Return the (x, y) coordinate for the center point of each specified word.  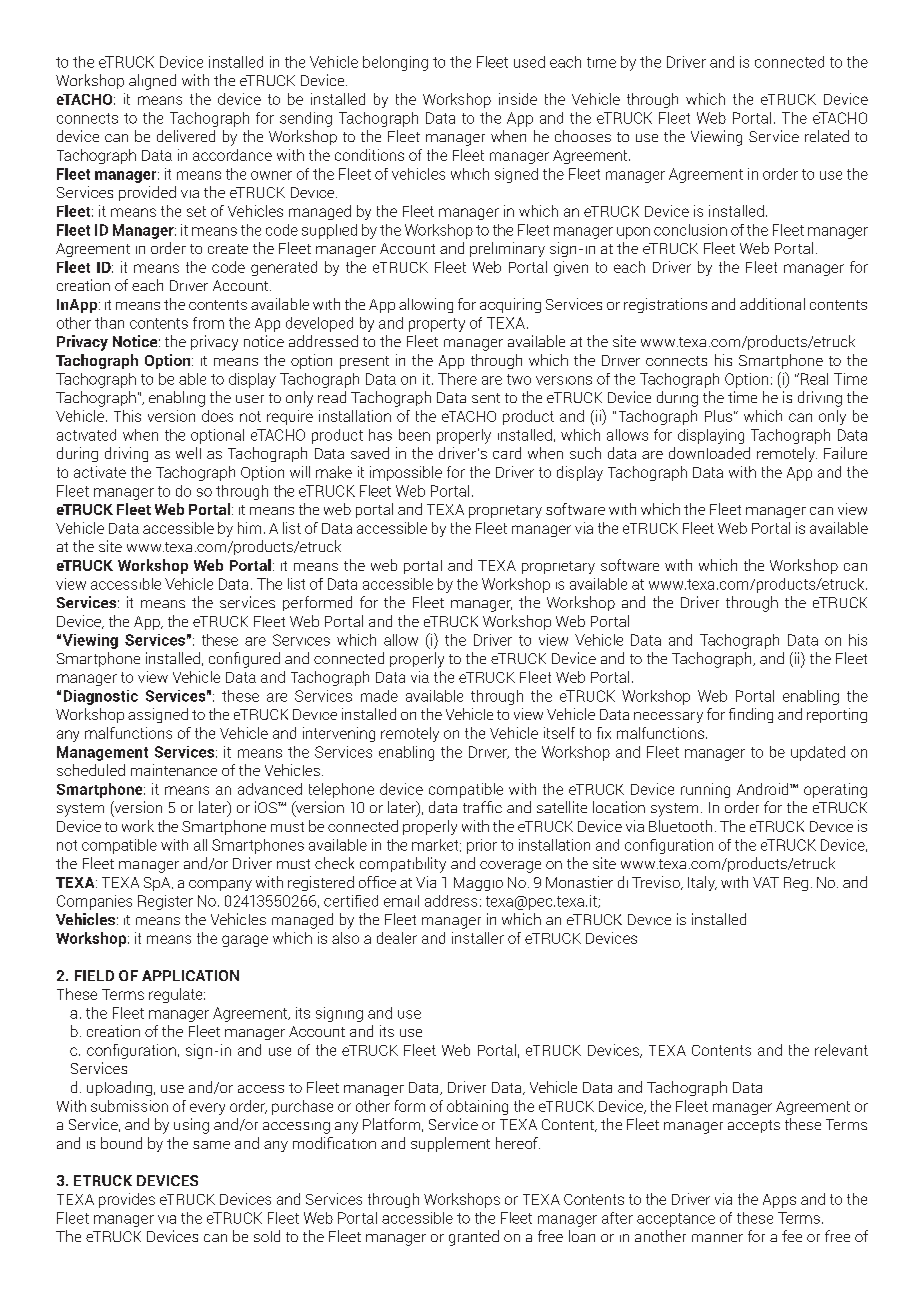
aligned (152, 82)
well (188, 453)
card (507, 453)
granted (474, 1238)
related (827, 136)
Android (764, 789)
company (220, 885)
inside (518, 99)
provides (127, 1200)
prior (482, 846)
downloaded (709, 453)
